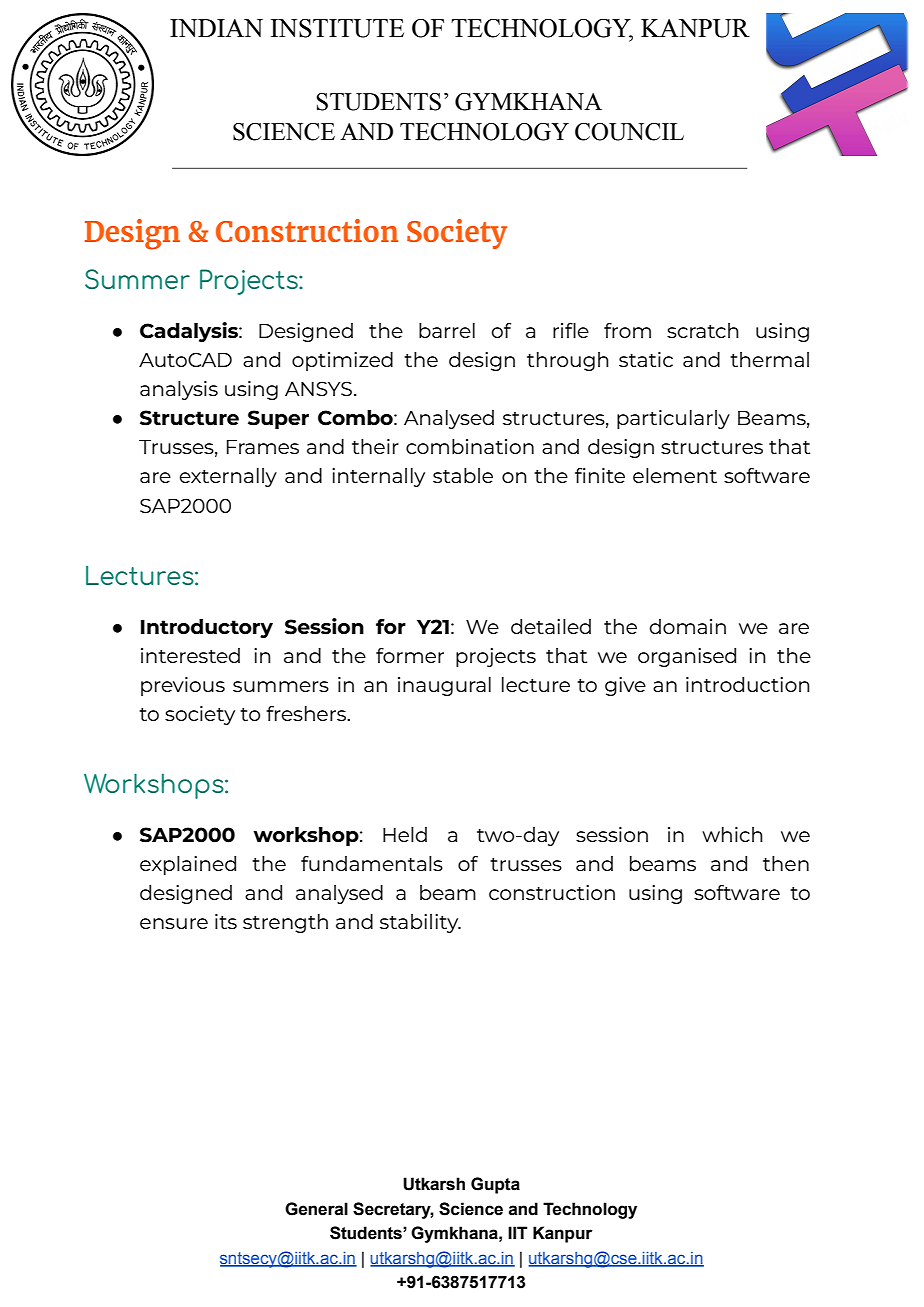  I want to click on domain, so click(688, 626).
